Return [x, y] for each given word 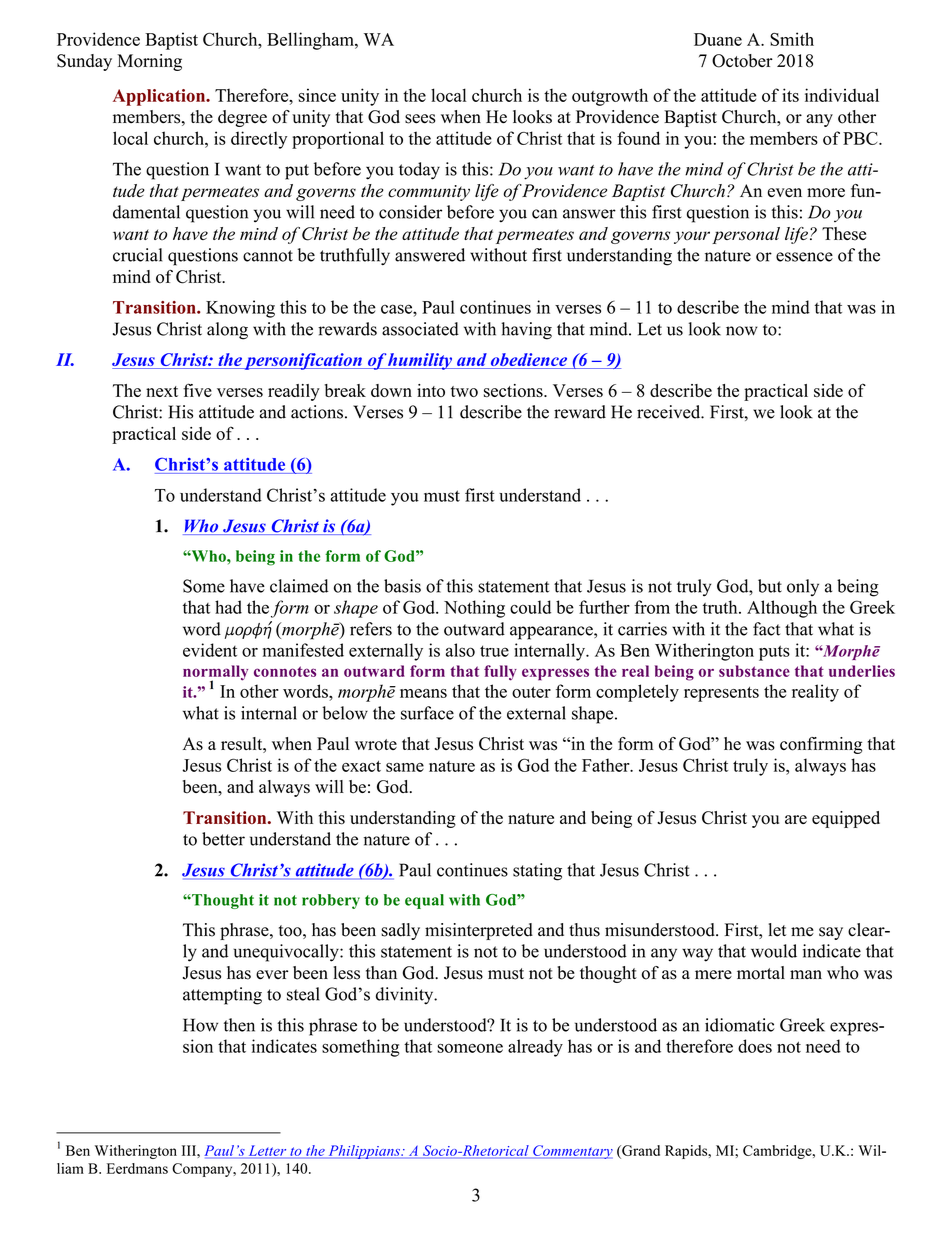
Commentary [572, 1152]
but [770, 586]
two [464, 391]
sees [420, 119]
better [223, 839]
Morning [149, 62]
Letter [267, 1151]
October [742, 61]
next [162, 391]
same [405, 767]
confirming [821, 745]
